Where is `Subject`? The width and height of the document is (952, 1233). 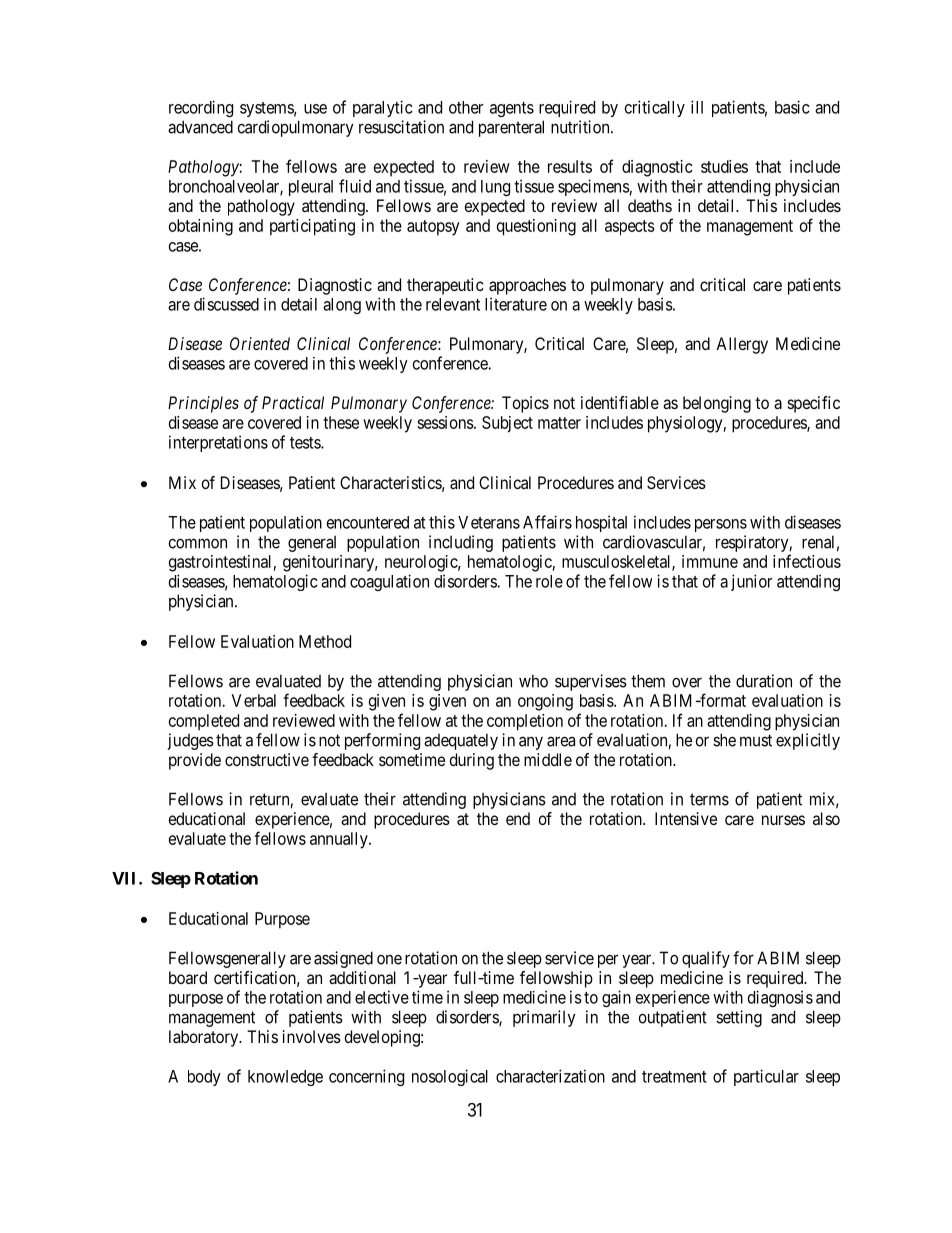 Subject is located at coordinates (507, 424).
